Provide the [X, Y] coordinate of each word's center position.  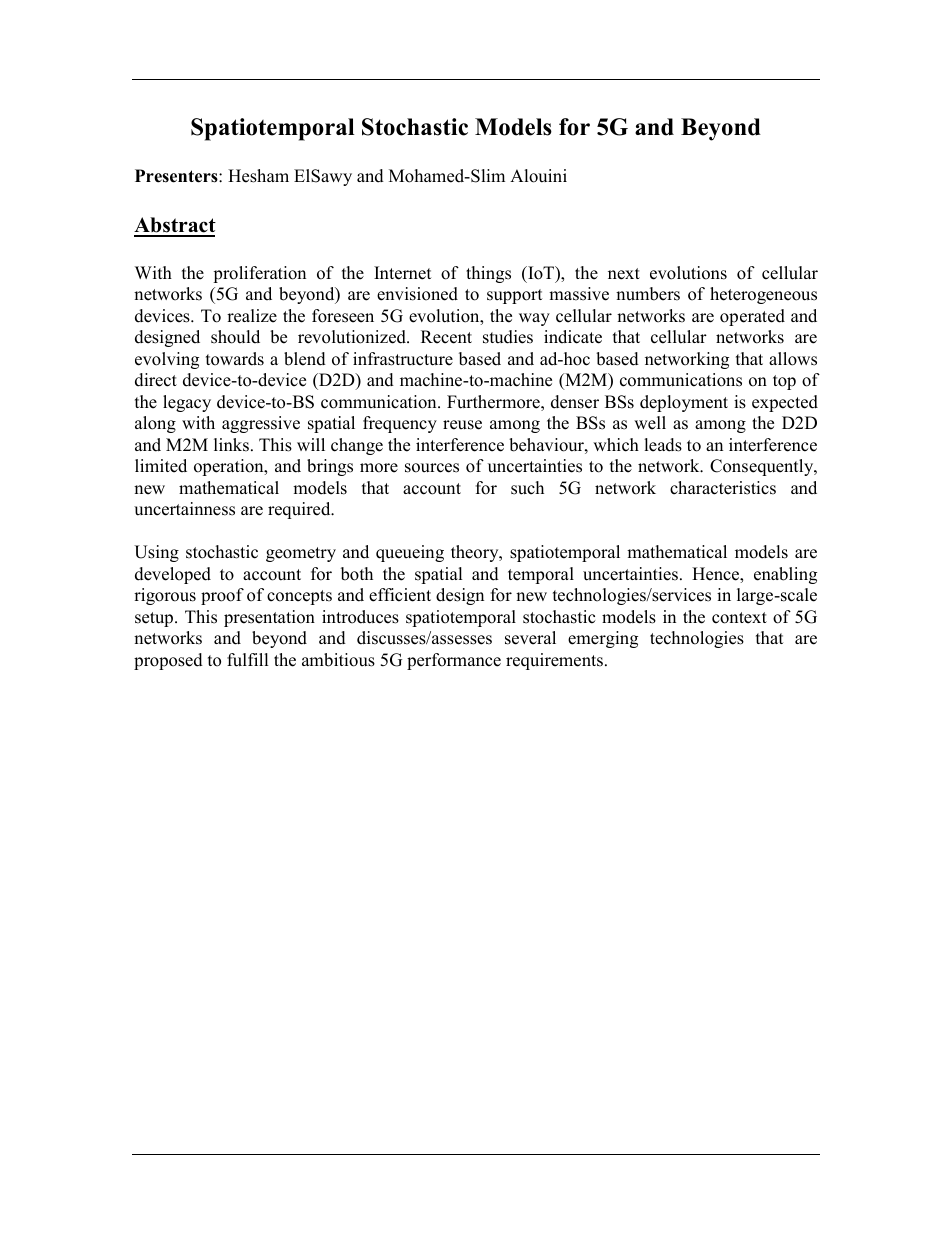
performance [454, 661]
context [739, 618]
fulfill [248, 660]
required [300, 510]
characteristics [723, 488]
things [488, 274]
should [235, 337]
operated [752, 317]
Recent [446, 337]
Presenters [177, 176]
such [527, 488]
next [624, 274]
